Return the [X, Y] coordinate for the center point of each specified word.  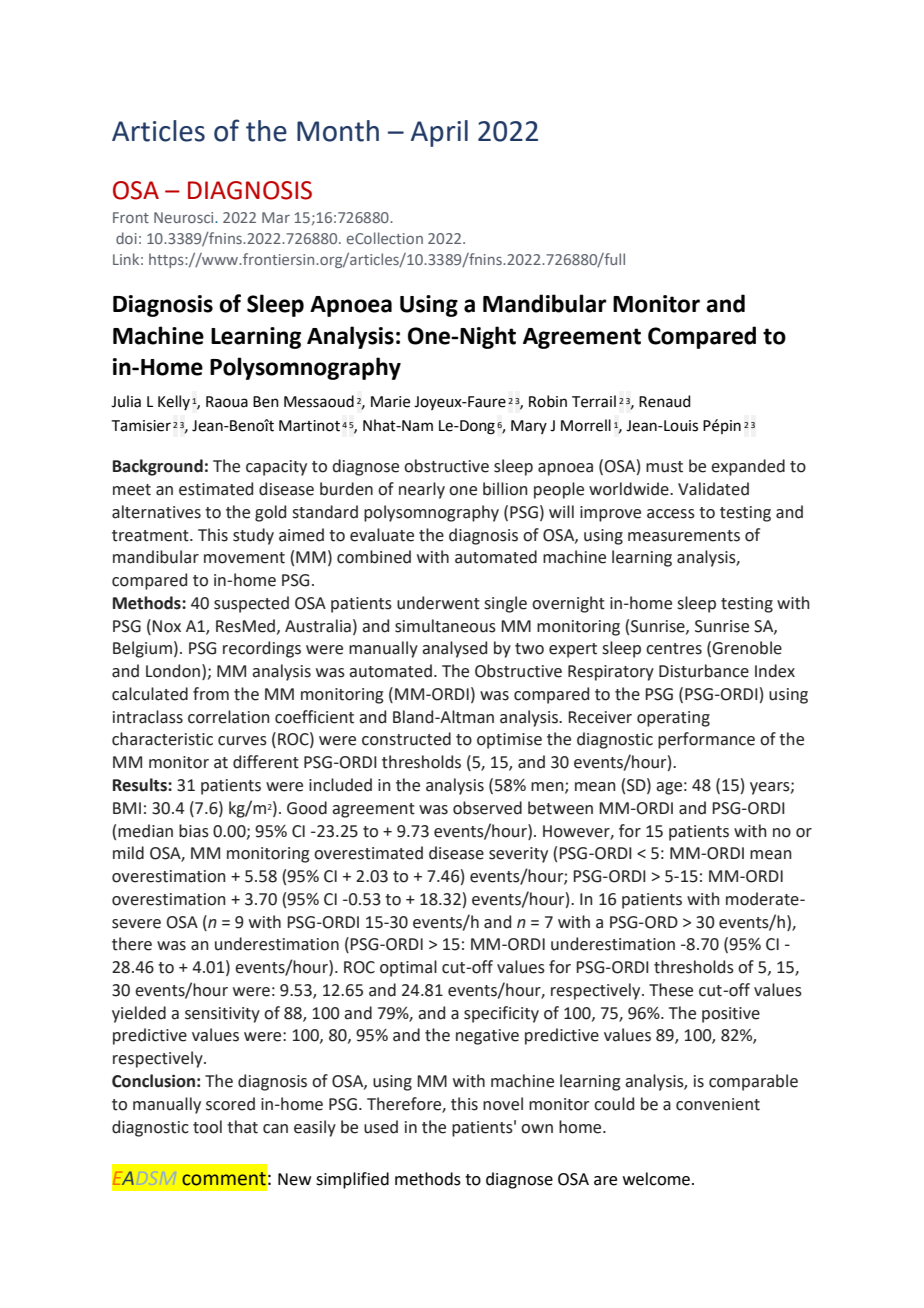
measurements [684, 536]
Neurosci [185, 217]
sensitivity [222, 1015]
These [671, 990]
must [664, 467]
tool [207, 1127]
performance [706, 740]
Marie [390, 402]
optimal [408, 968]
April [439, 133]
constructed [406, 739]
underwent [438, 603]
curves [242, 741]
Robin [548, 401]
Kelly [174, 402]
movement [244, 558]
